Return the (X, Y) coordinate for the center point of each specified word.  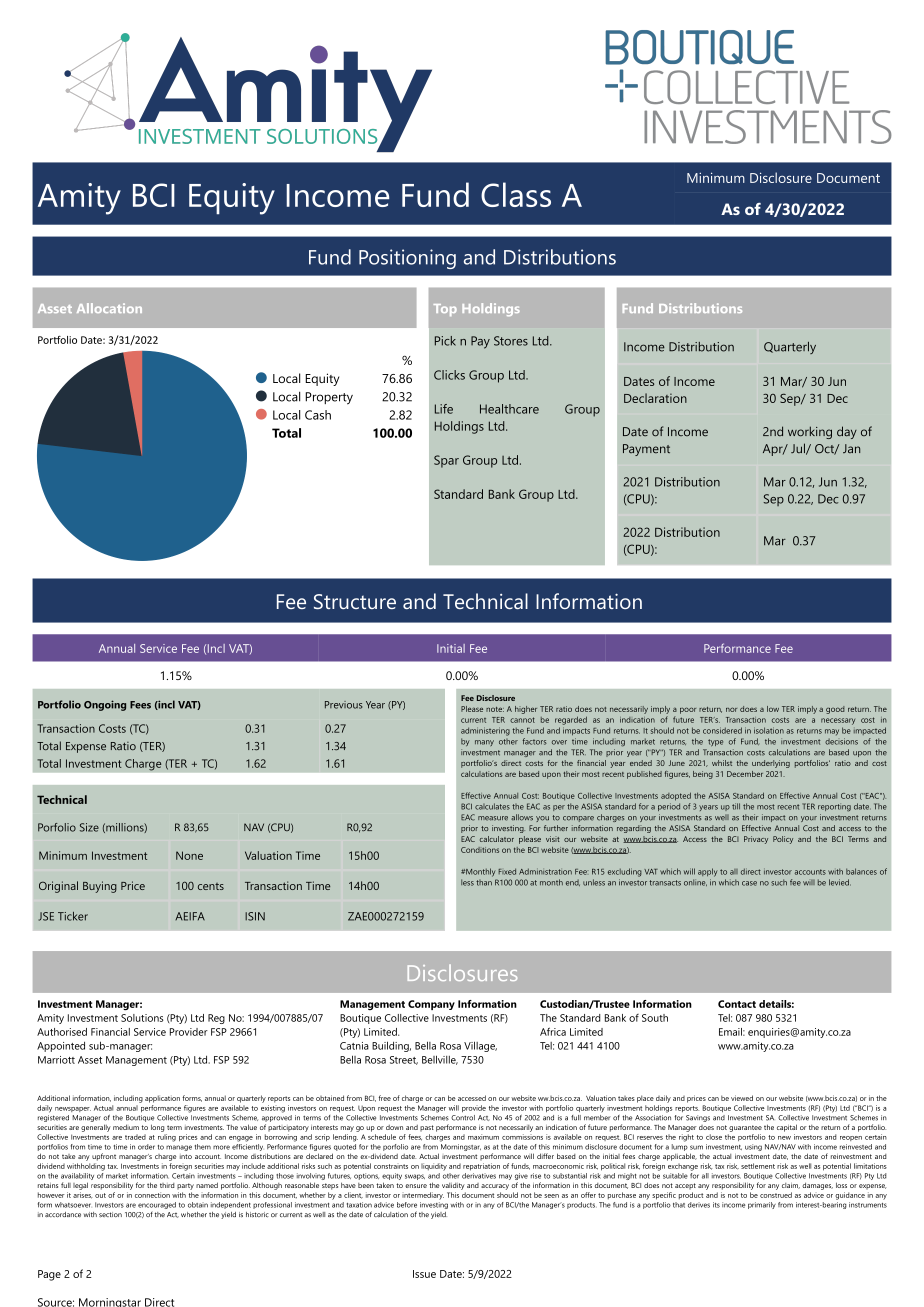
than (484, 883)
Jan (851, 448)
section (110, 1214)
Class (516, 194)
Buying (100, 887)
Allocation (109, 308)
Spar (446, 461)
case (749, 883)
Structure (355, 601)
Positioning (407, 259)
